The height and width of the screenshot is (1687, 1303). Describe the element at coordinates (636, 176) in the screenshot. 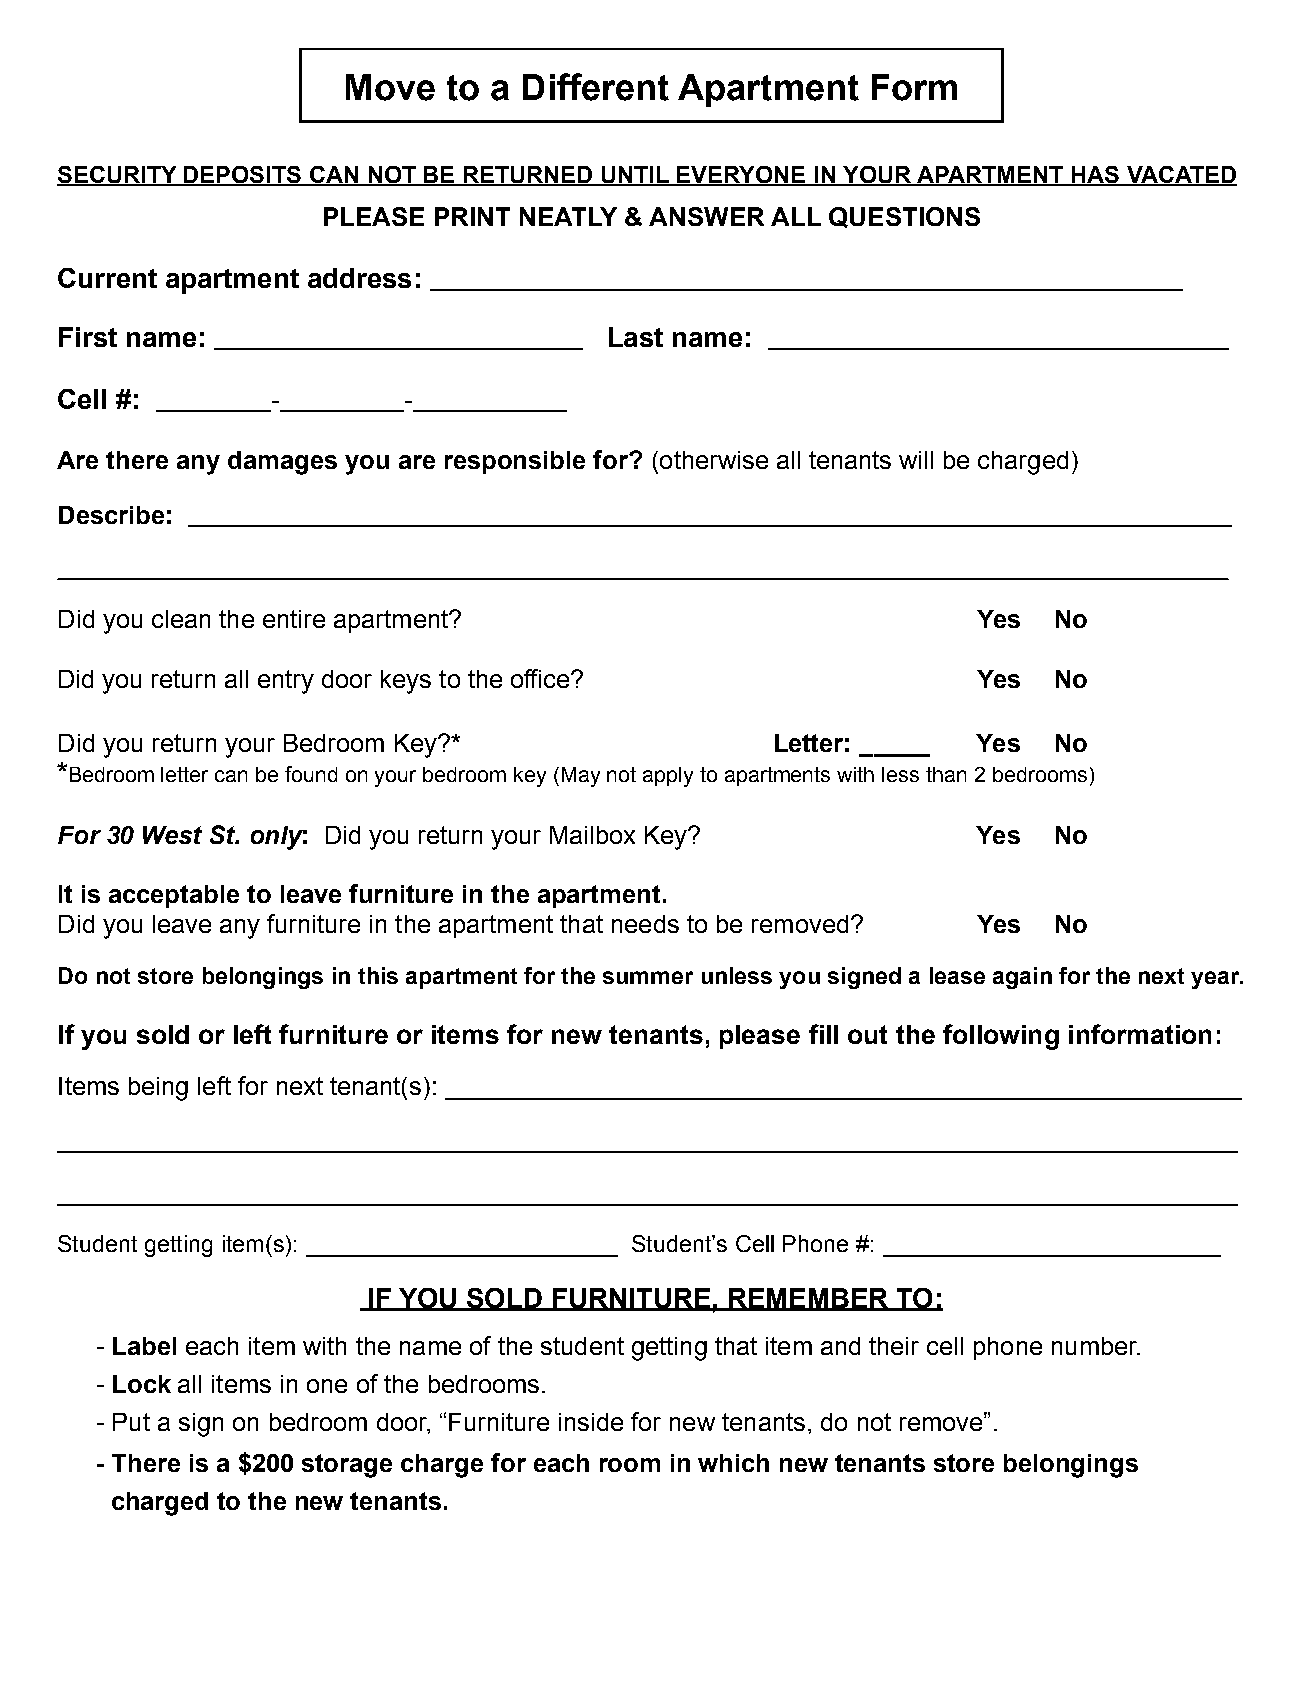

I see `UNTIL` at that location.
